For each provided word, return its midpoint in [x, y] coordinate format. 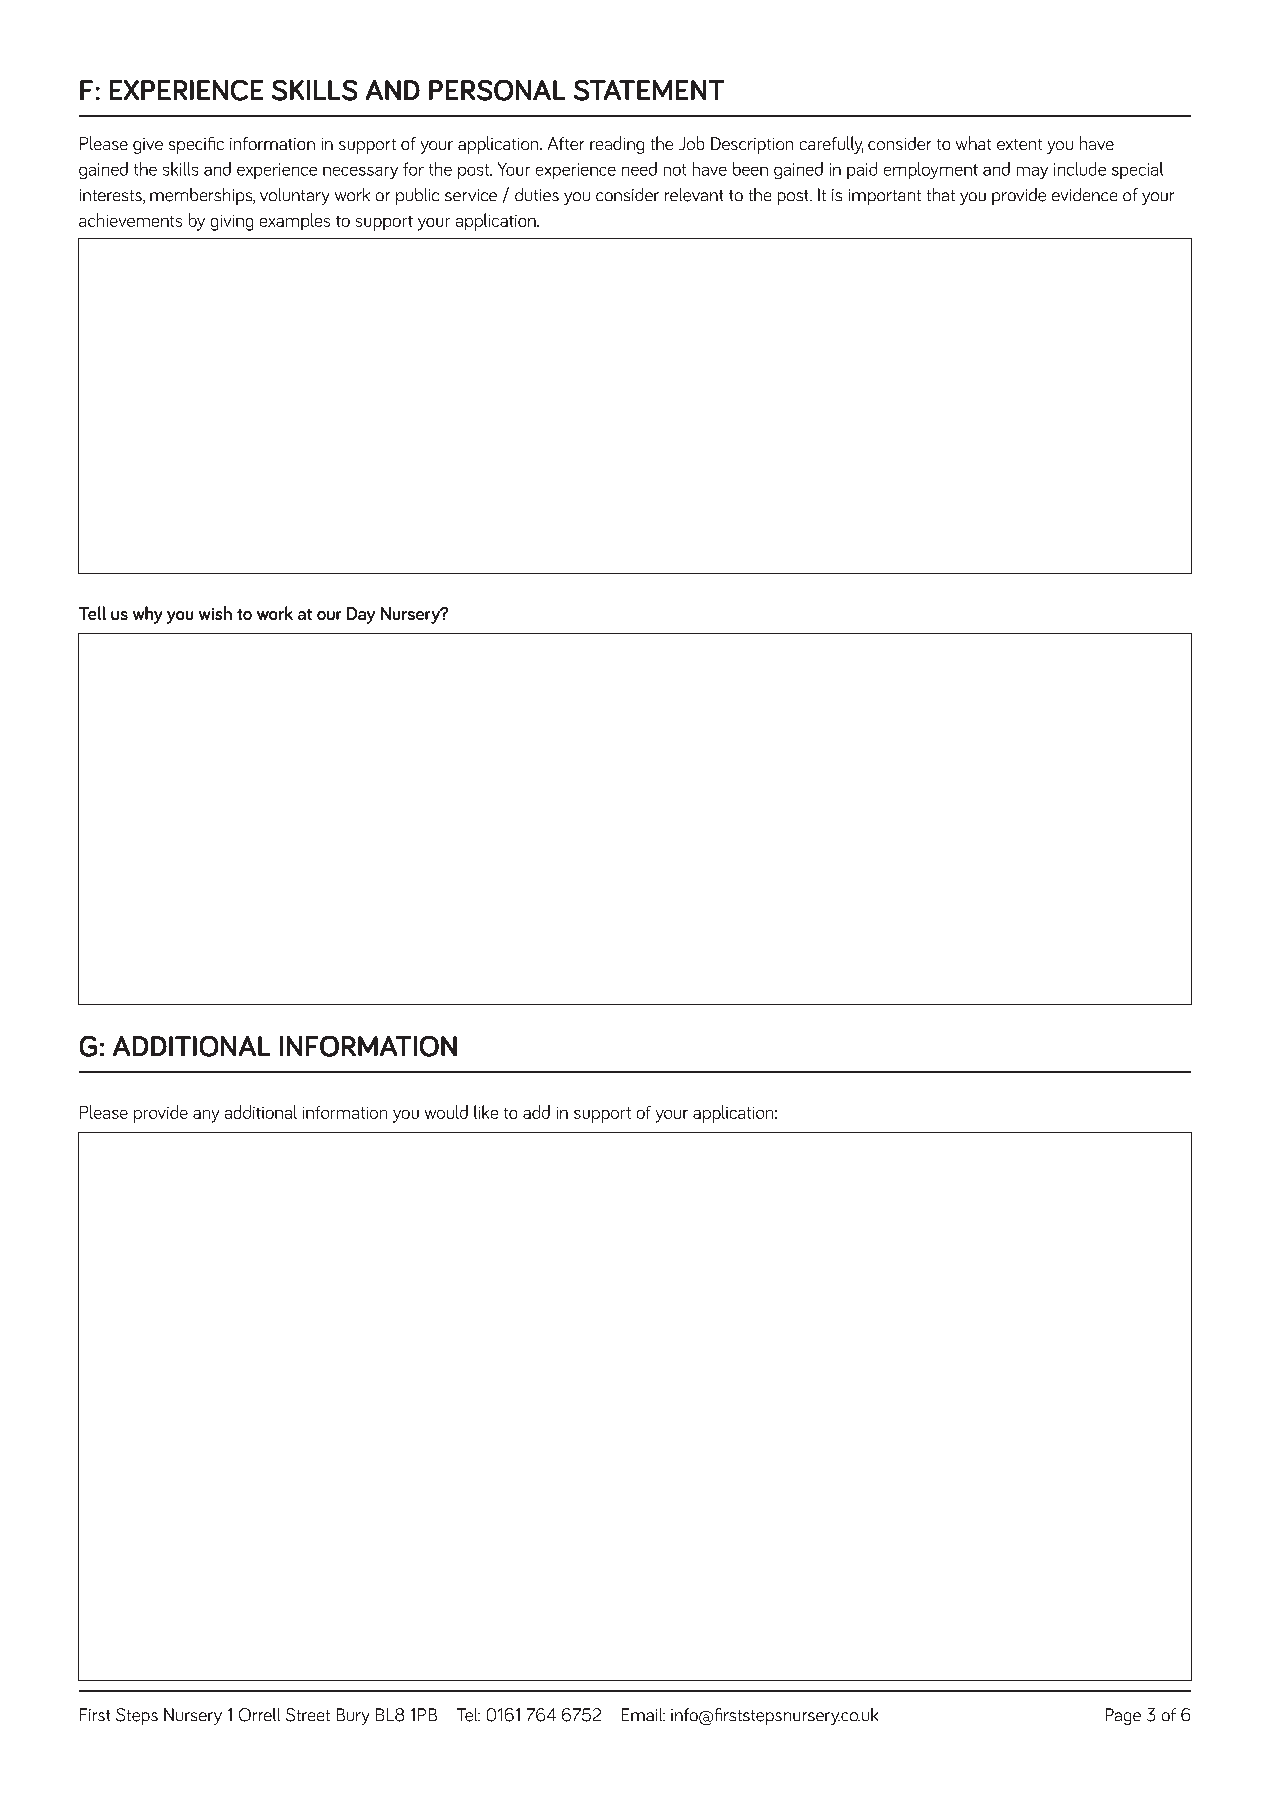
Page [1123, 1716]
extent [1019, 144]
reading [617, 145]
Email [643, 1714]
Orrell [259, 1715]
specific [196, 145]
